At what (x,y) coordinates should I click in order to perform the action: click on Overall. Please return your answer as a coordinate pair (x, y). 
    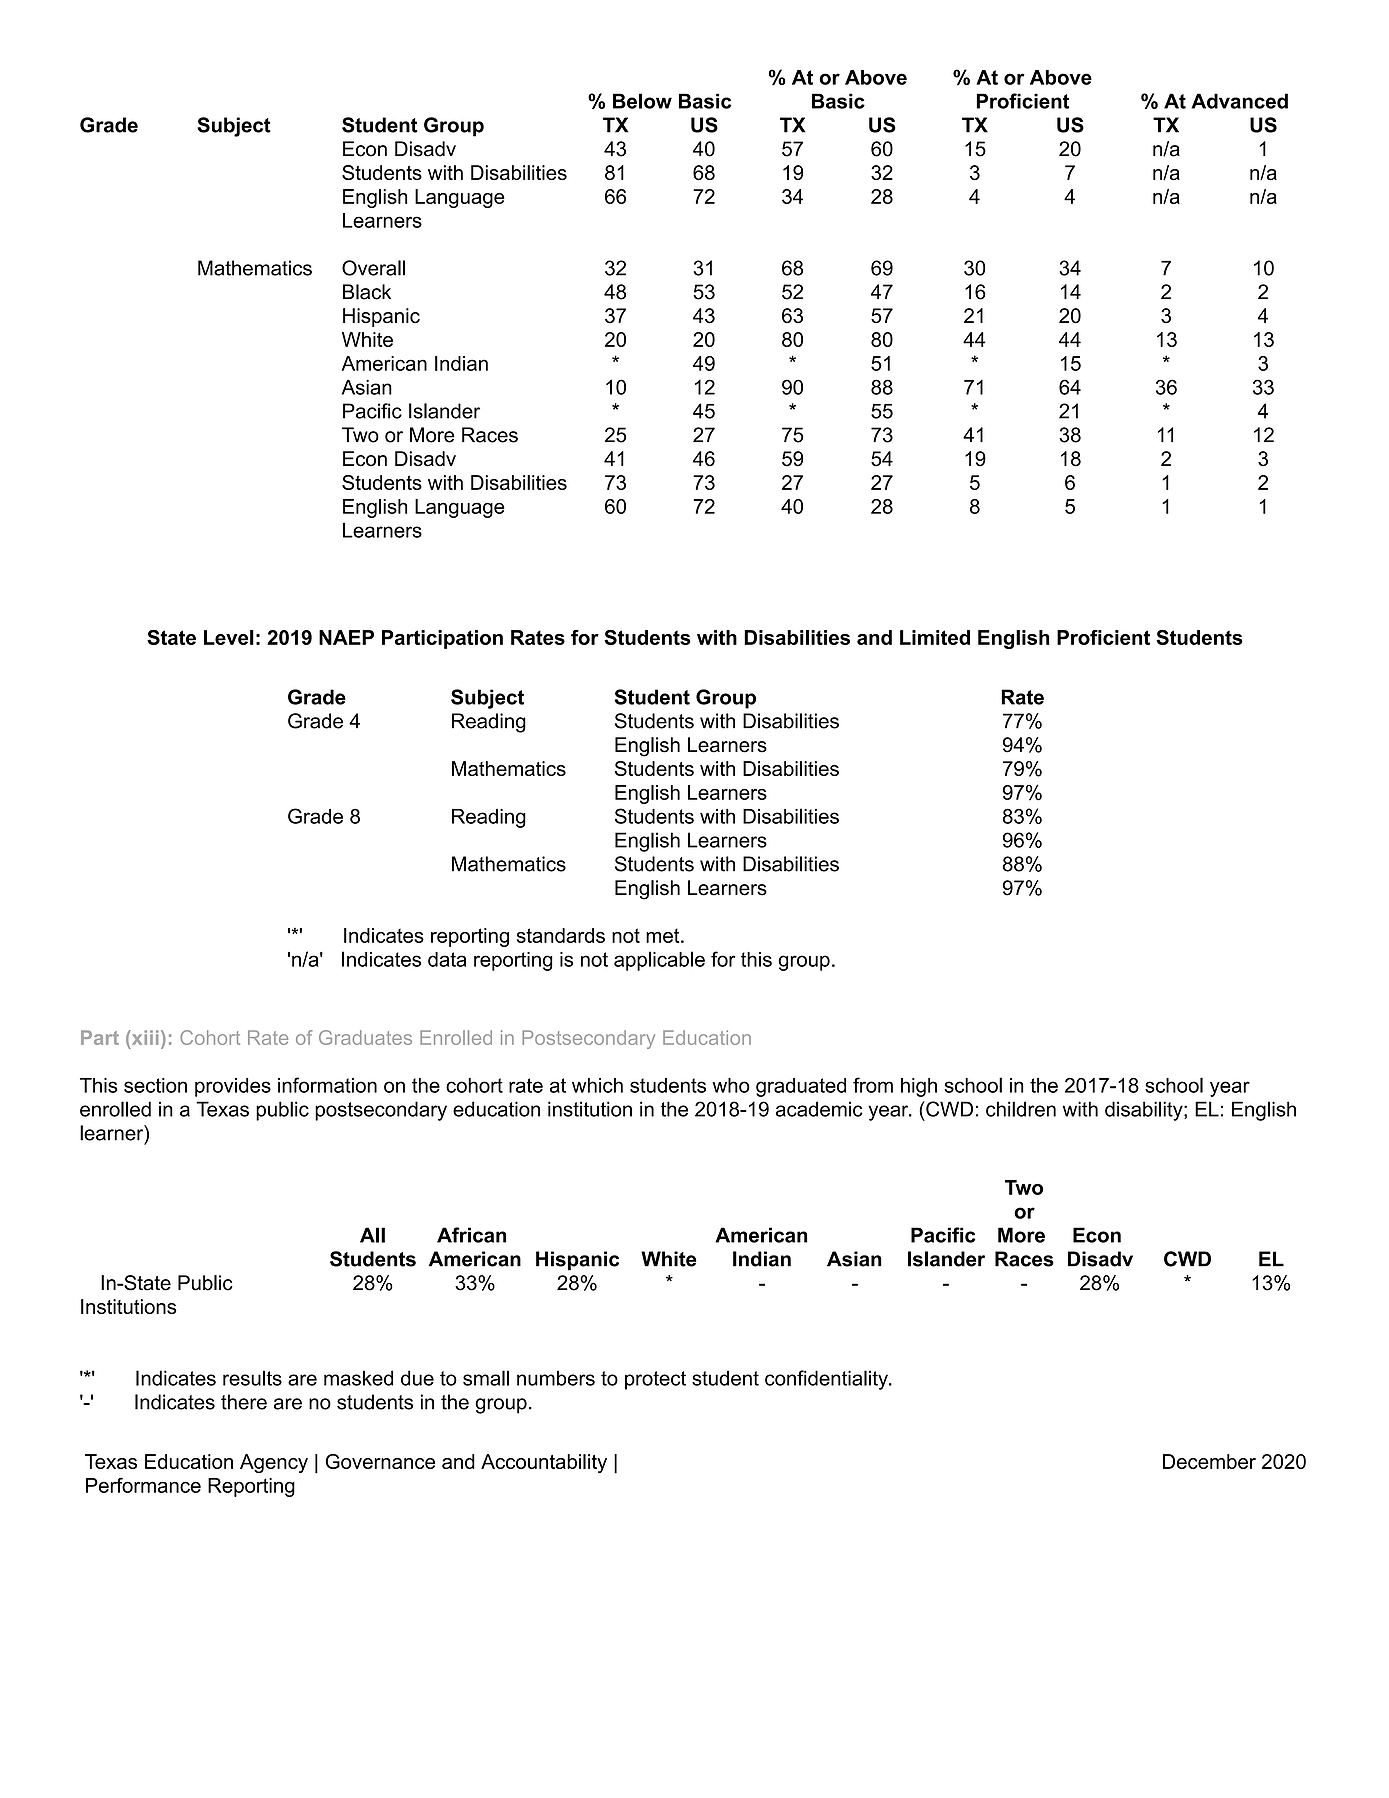
    Looking at the image, I should click on (373, 268).
